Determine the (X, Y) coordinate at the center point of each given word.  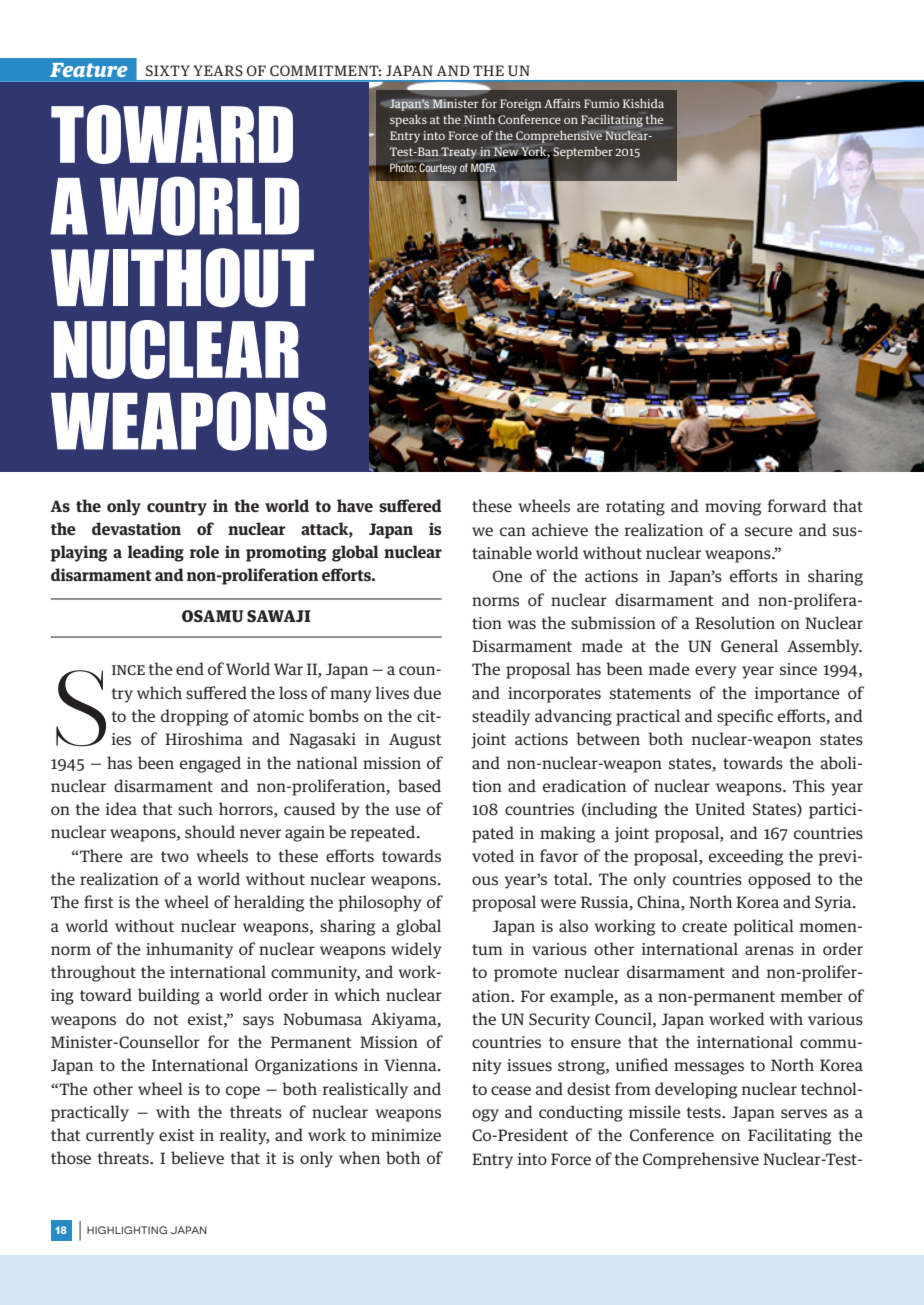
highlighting (127, 1230)
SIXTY (168, 70)
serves (804, 1113)
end (190, 668)
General (749, 646)
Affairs (562, 103)
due (427, 692)
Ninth (479, 119)
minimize (406, 1135)
